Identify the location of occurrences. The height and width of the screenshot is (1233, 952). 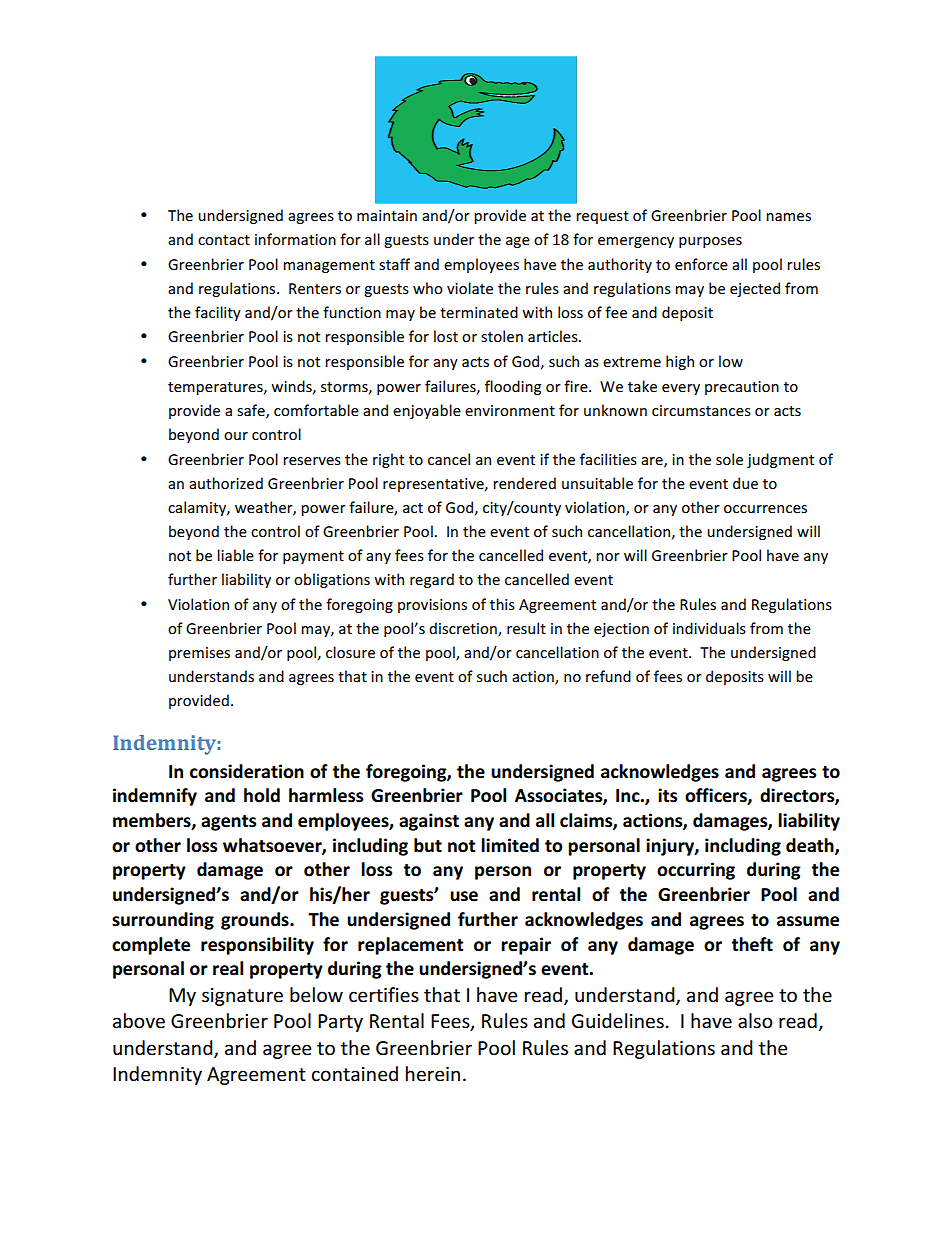
(765, 509).
